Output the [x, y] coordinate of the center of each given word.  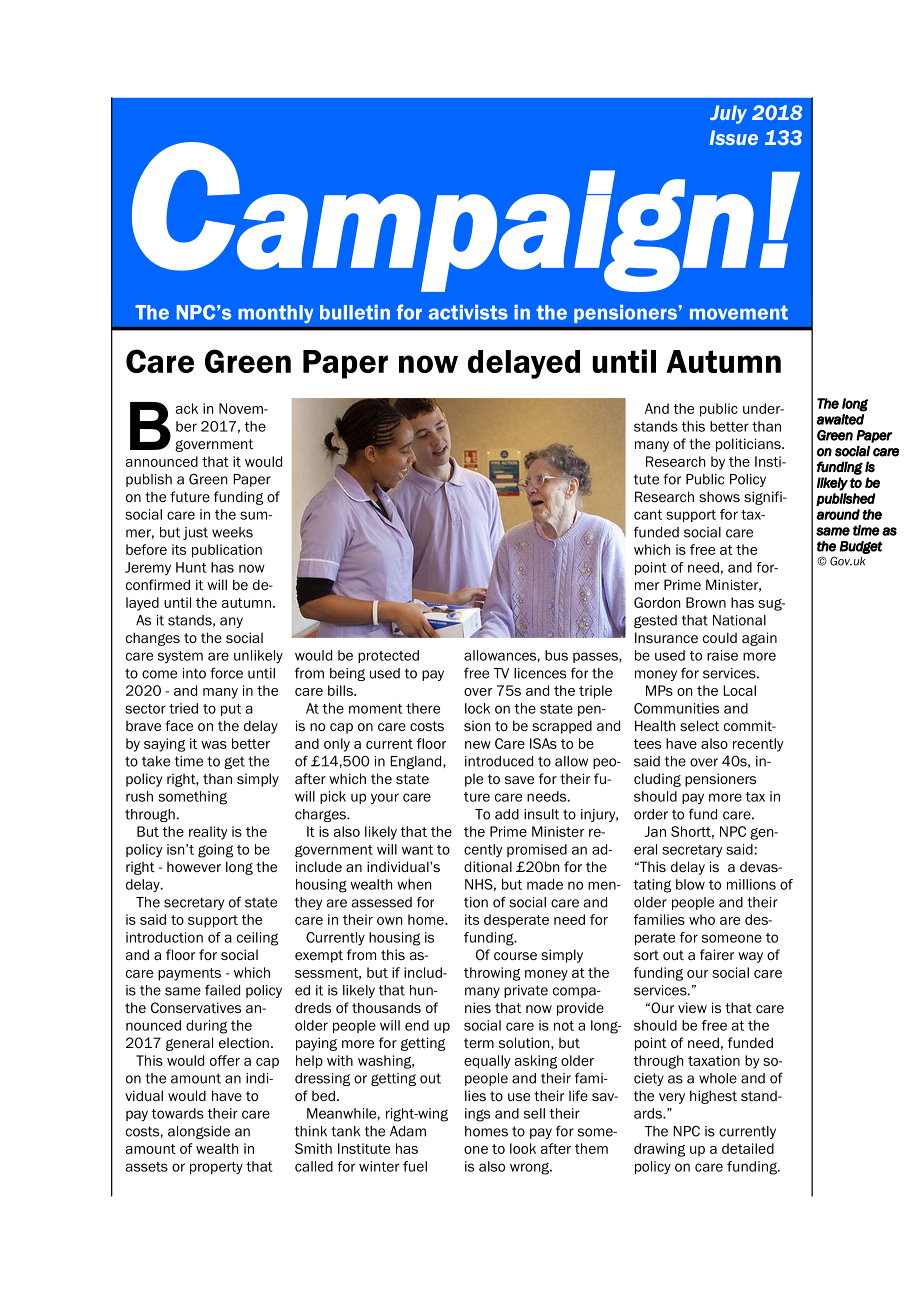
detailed [748, 1148]
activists [468, 312]
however [194, 866]
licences [540, 673]
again [759, 639]
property [216, 1168]
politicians [749, 445]
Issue [733, 137]
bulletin [355, 312]
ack [187, 408]
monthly [276, 314]
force [226, 673]
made [545, 884]
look [523, 1148]
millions [751, 884]
